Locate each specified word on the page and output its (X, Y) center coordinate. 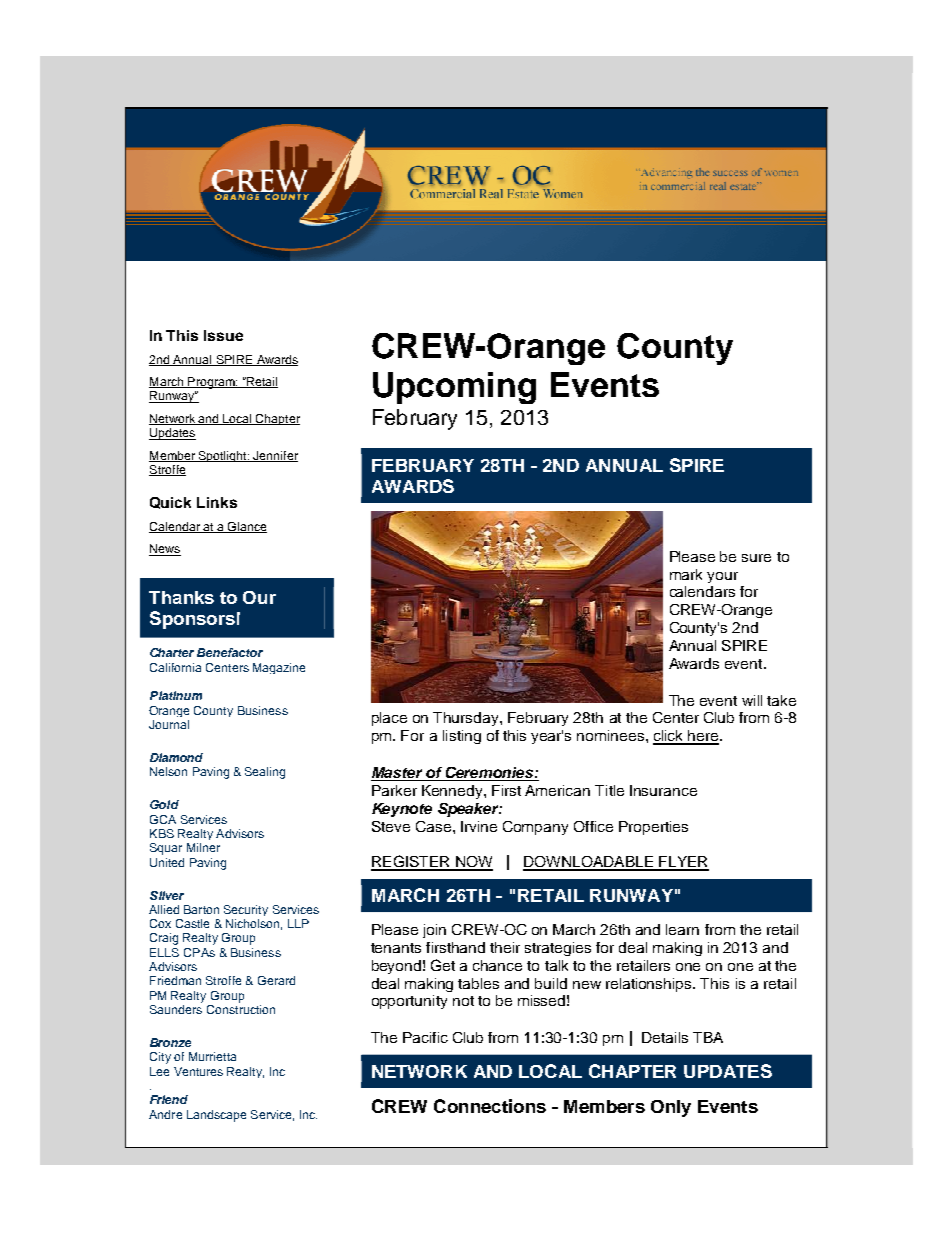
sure (756, 558)
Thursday (467, 719)
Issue (223, 335)
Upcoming (454, 388)
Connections (490, 1106)
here (703, 737)
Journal (169, 724)
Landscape (216, 1116)
